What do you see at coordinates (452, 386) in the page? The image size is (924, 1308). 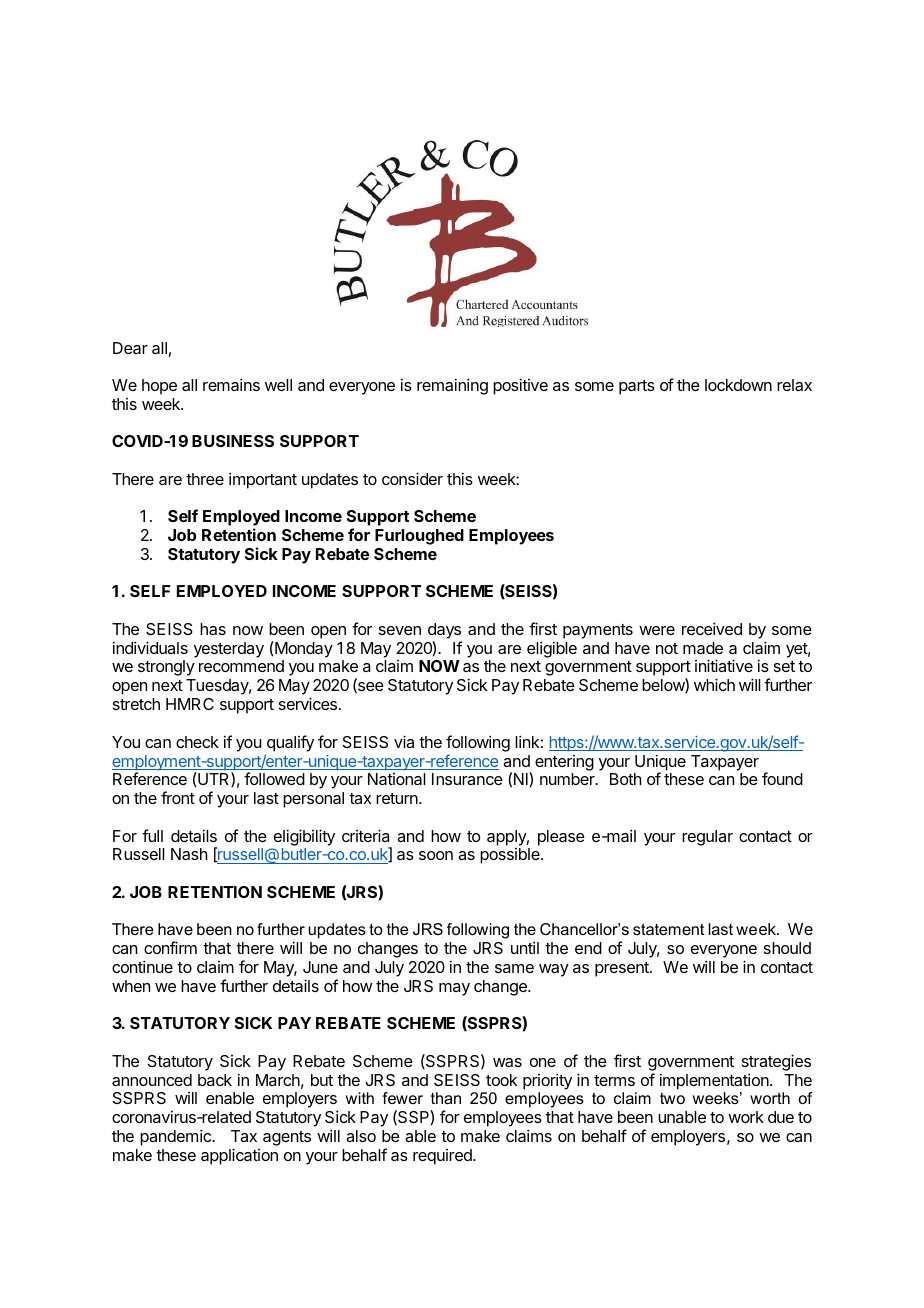 I see `remaining` at bounding box center [452, 386].
